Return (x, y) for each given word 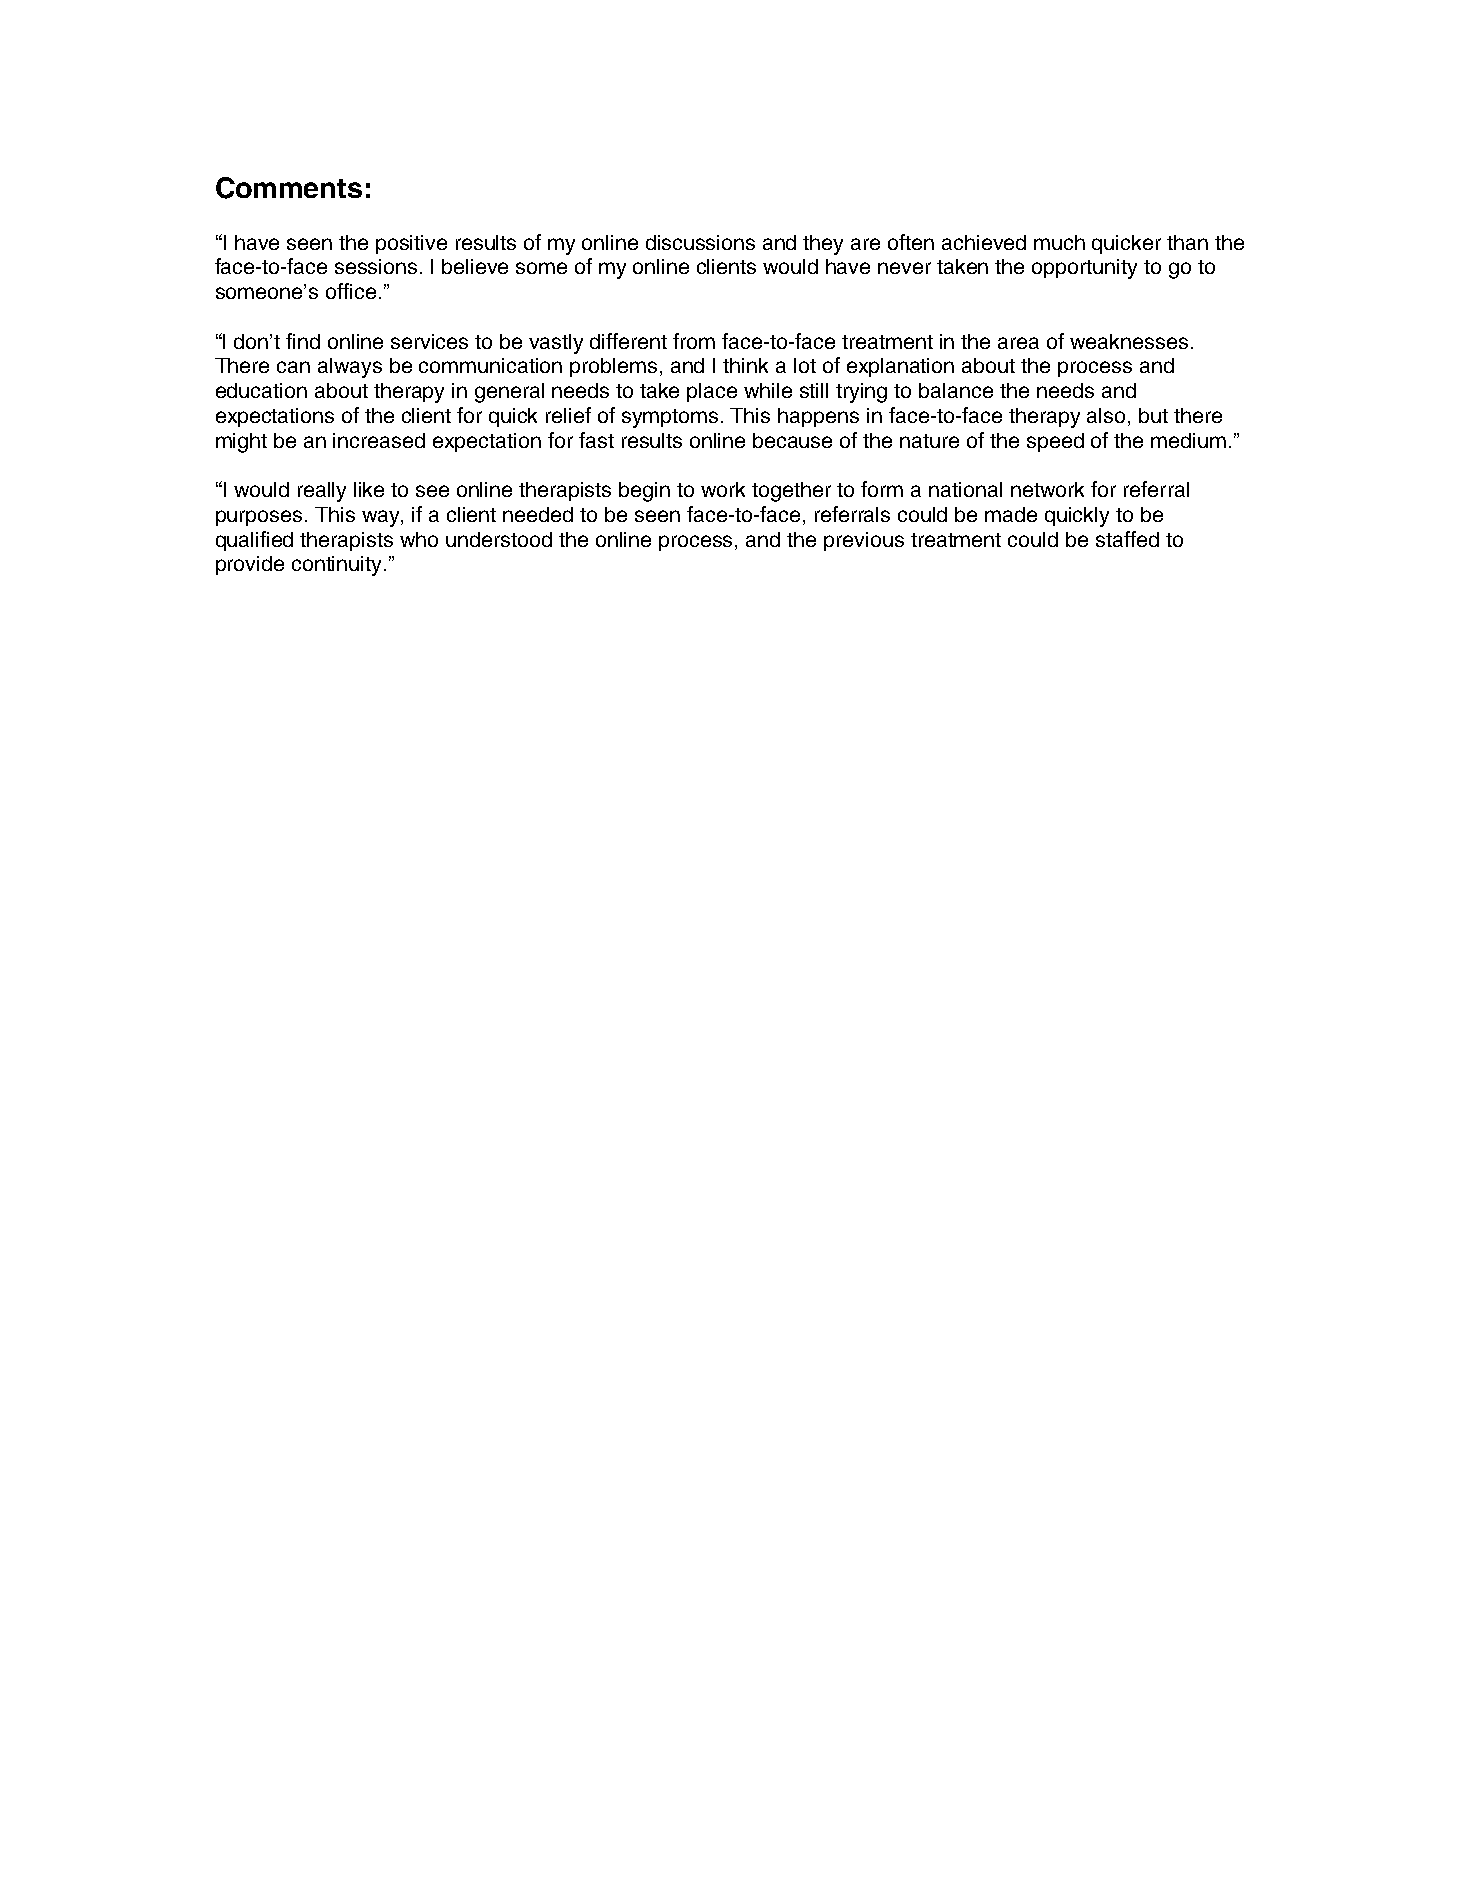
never (904, 268)
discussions (700, 242)
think (745, 365)
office (351, 291)
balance (956, 390)
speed (1055, 442)
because (792, 440)
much (1059, 242)
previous (864, 541)
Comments (289, 188)
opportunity (1084, 269)
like (369, 489)
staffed (1127, 539)
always (350, 368)
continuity (338, 566)
